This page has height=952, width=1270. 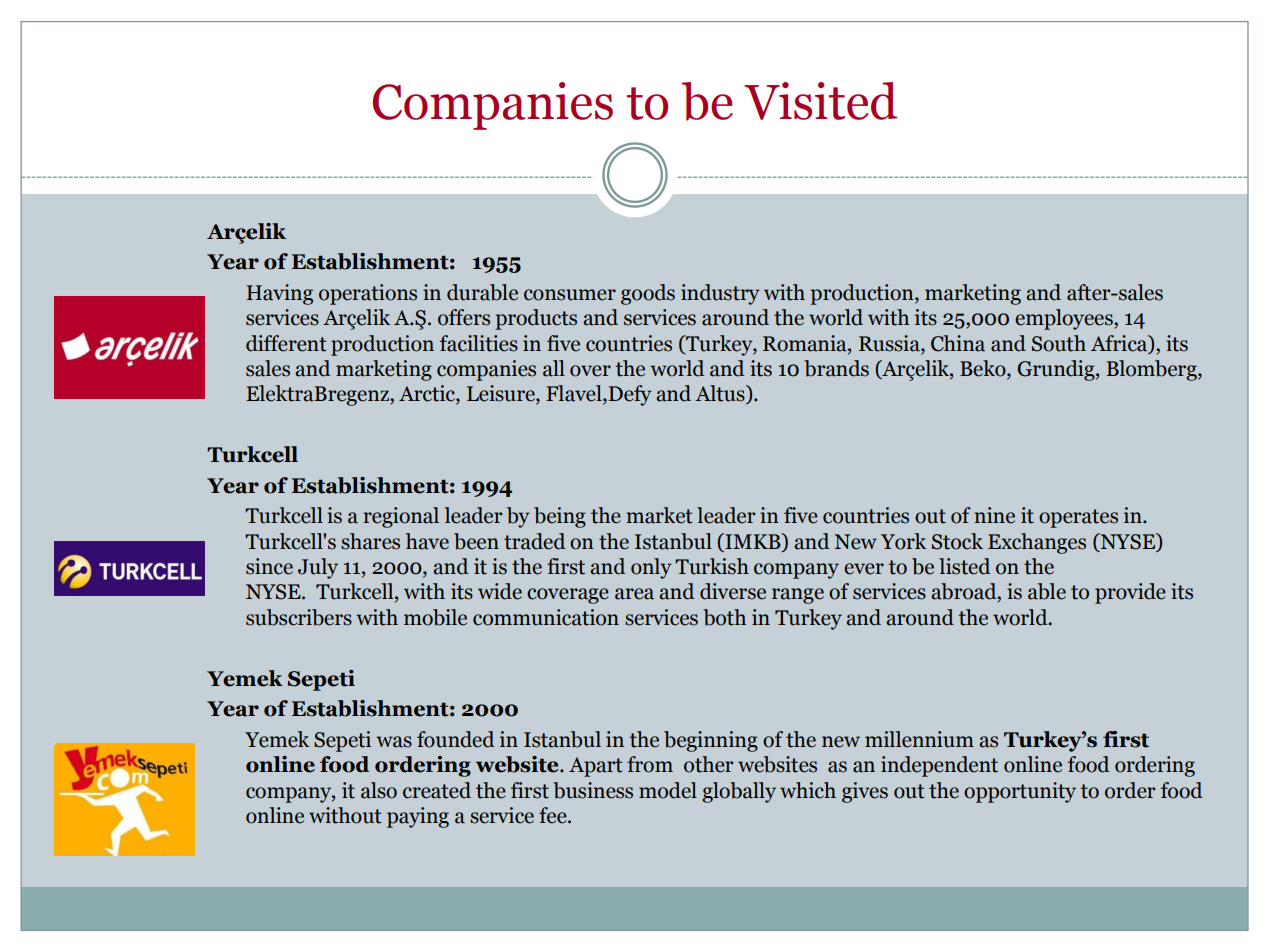 I want to click on Visited, so click(x=820, y=101).
